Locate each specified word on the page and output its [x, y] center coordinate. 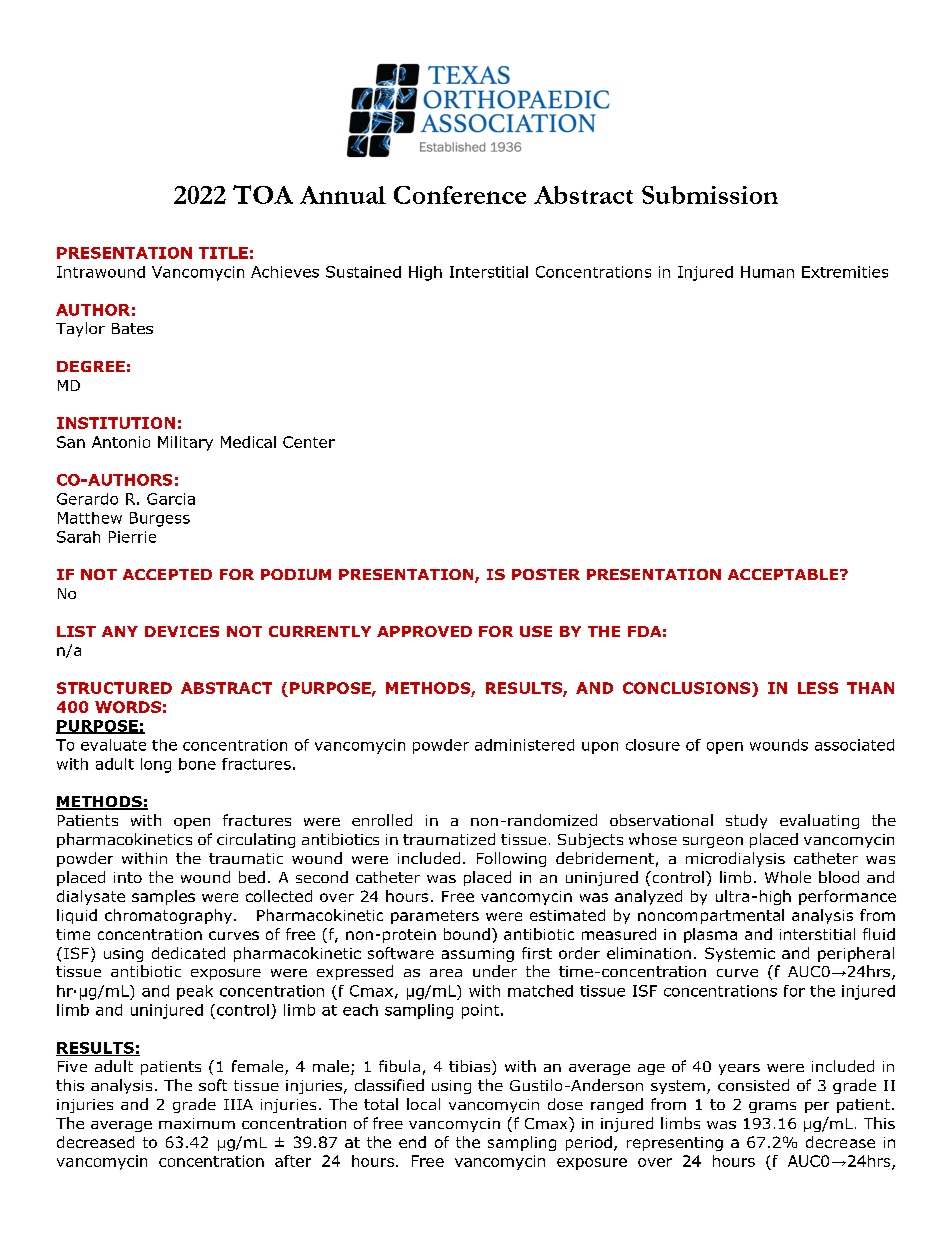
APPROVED [424, 631]
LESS [818, 688]
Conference [460, 195]
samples [163, 897]
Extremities [845, 272]
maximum [197, 1123]
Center [309, 442]
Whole [788, 877]
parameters [435, 917]
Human [767, 272]
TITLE [223, 253]
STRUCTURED [114, 688]
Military [185, 443]
